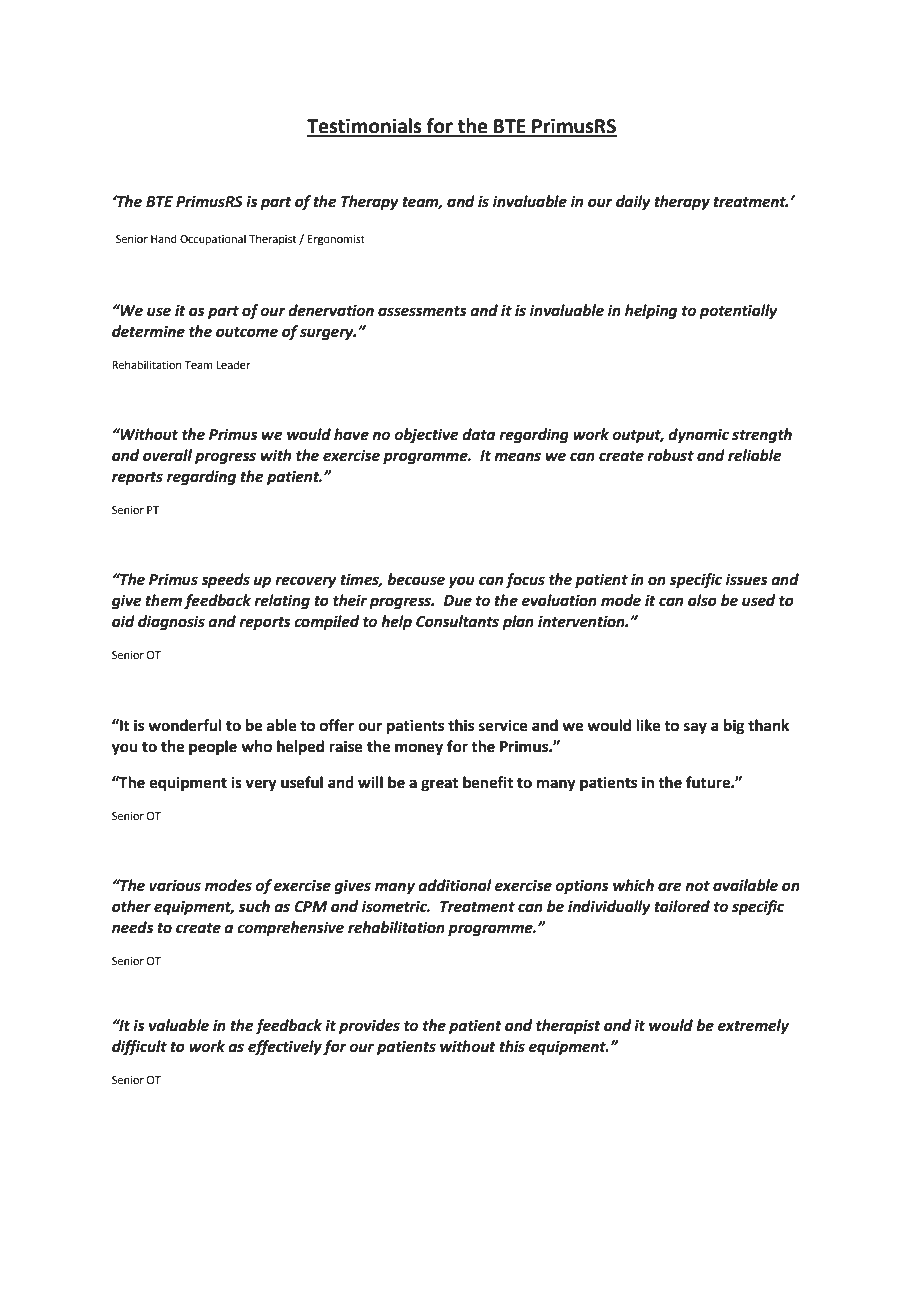  I want to click on not, so click(697, 886).
